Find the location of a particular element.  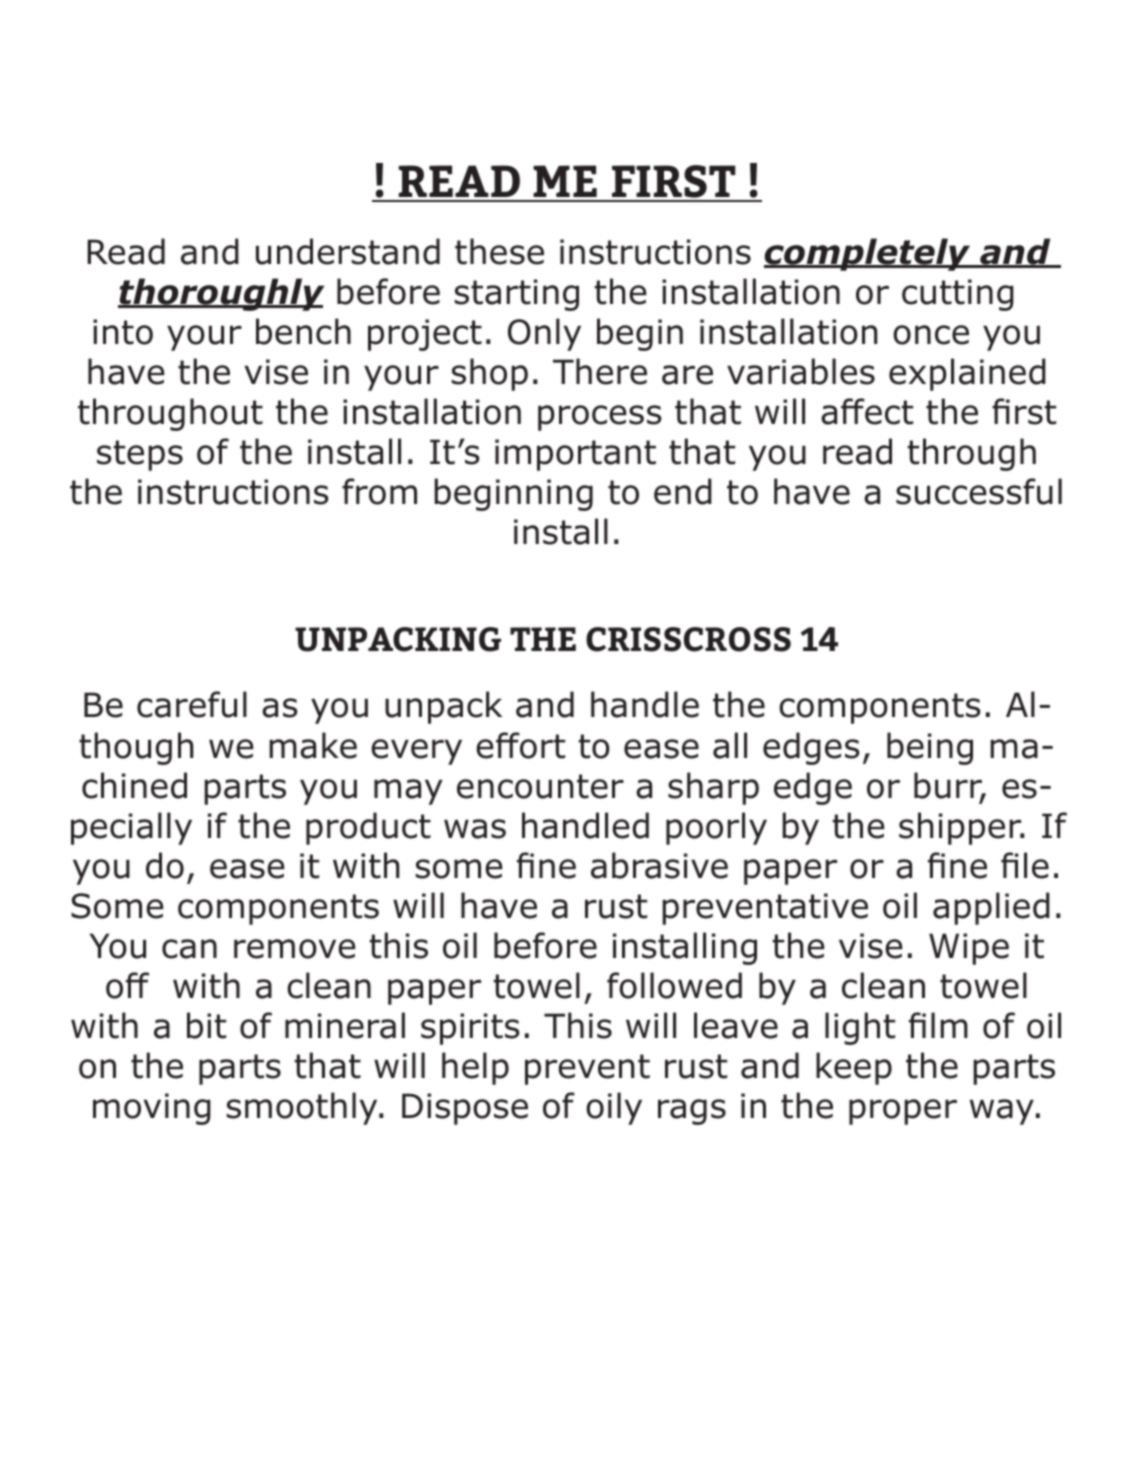

these is located at coordinates (499, 251).
